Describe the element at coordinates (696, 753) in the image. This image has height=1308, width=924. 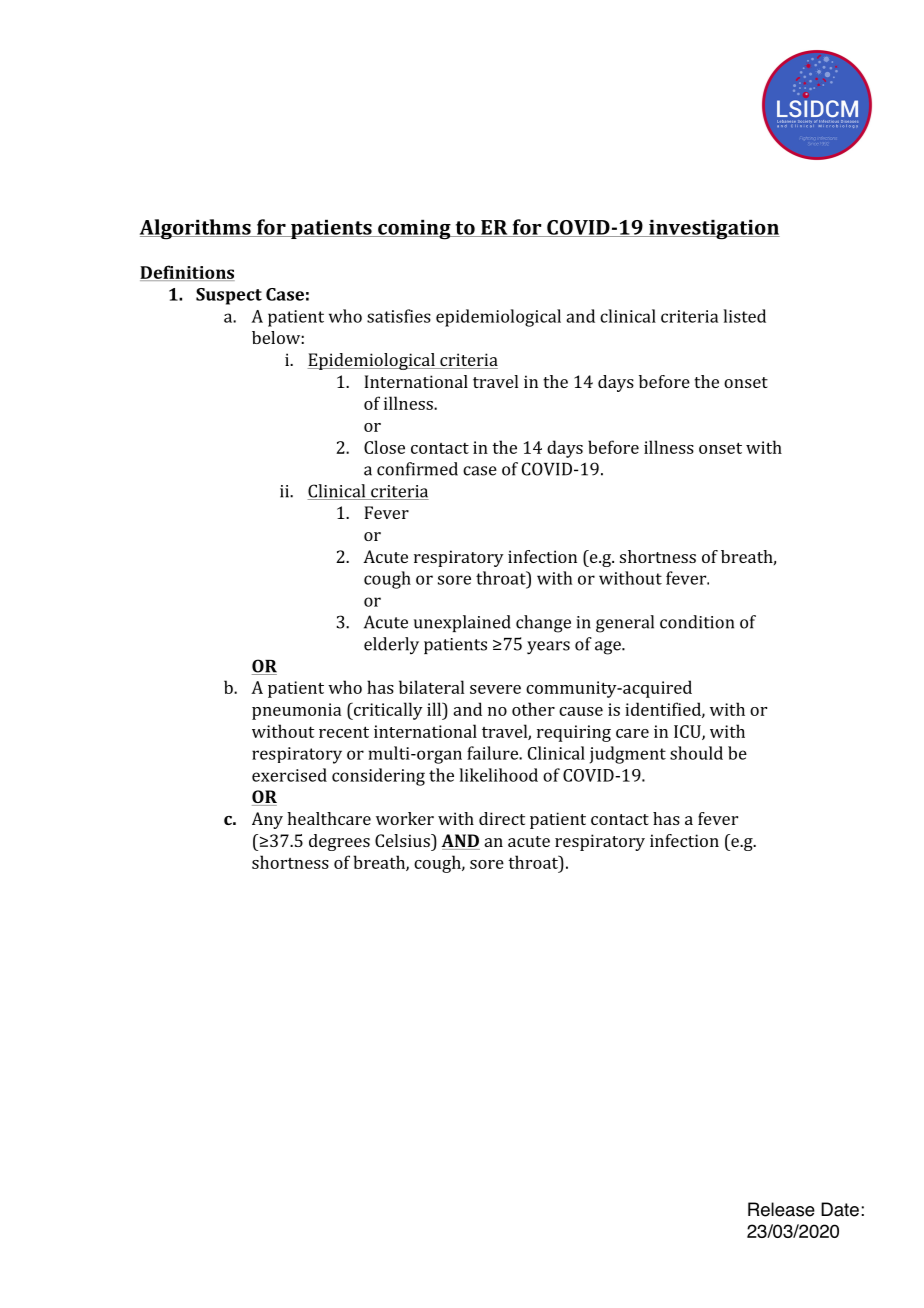
I see `should` at that location.
